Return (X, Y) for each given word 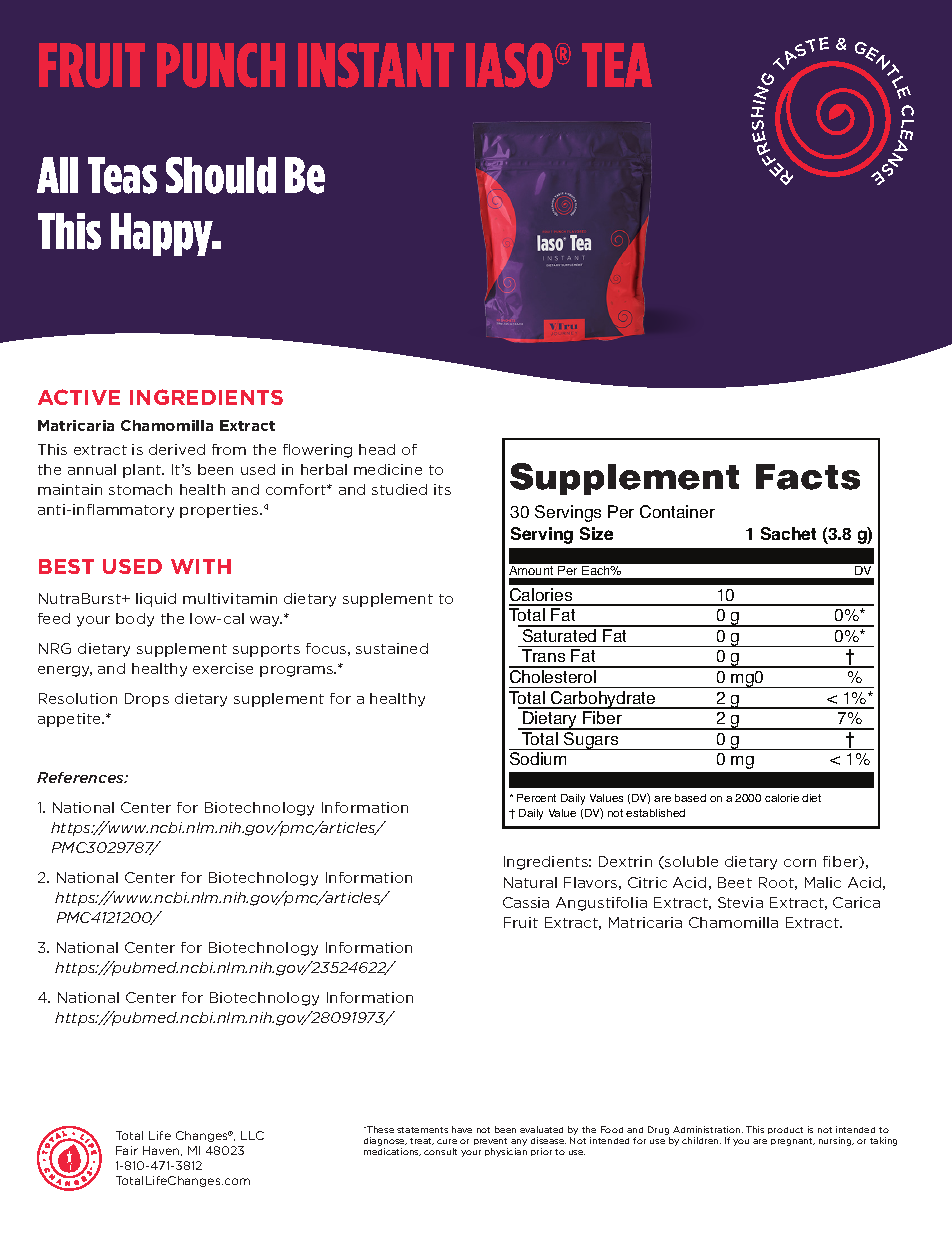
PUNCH (221, 65)
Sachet (788, 533)
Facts (808, 477)
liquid (156, 600)
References (81, 777)
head (377, 449)
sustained (392, 648)
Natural (530, 882)
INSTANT (376, 65)
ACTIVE (79, 397)
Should (221, 175)
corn (800, 863)
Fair (127, 1150)
